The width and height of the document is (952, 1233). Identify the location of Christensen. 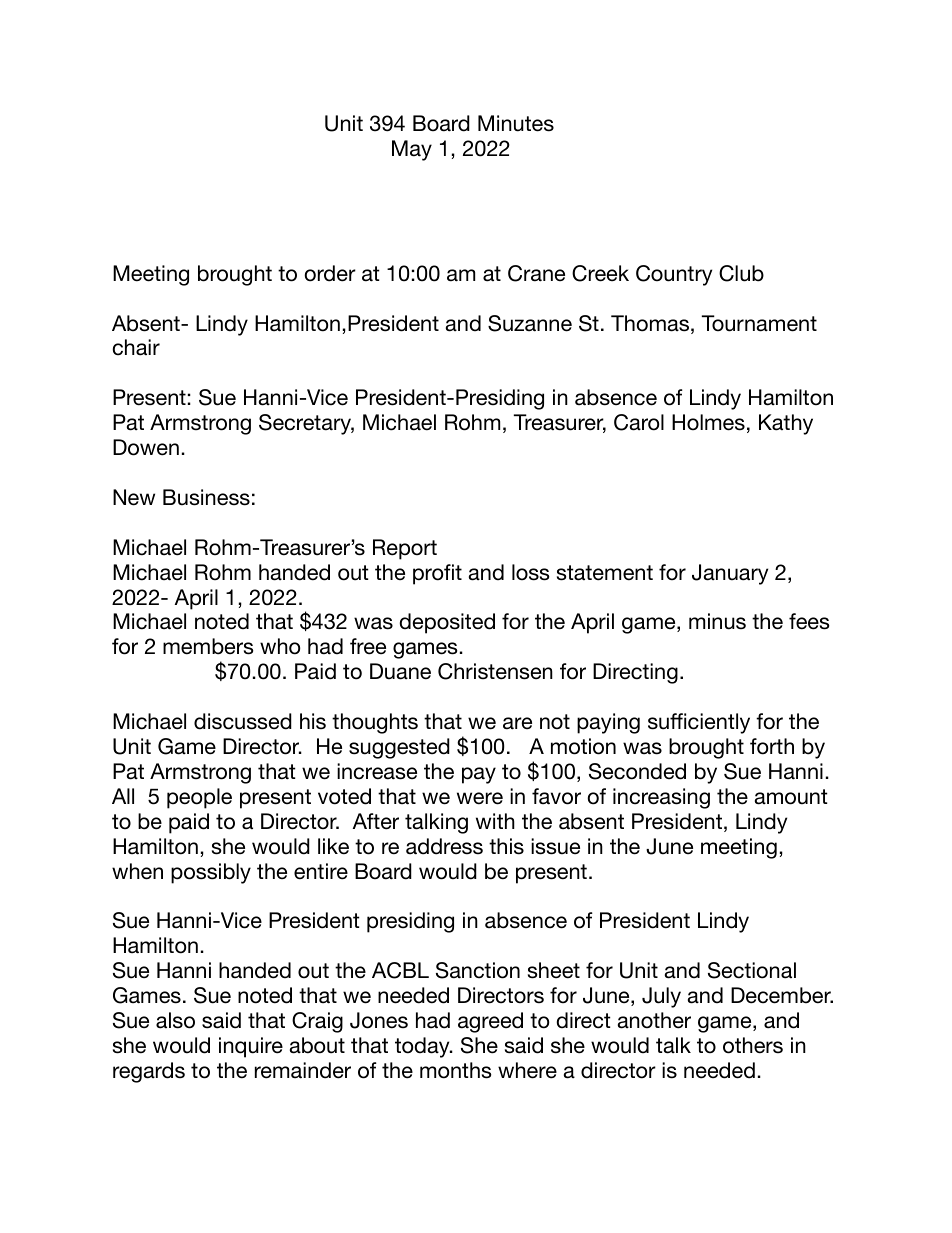
(495, 671).
